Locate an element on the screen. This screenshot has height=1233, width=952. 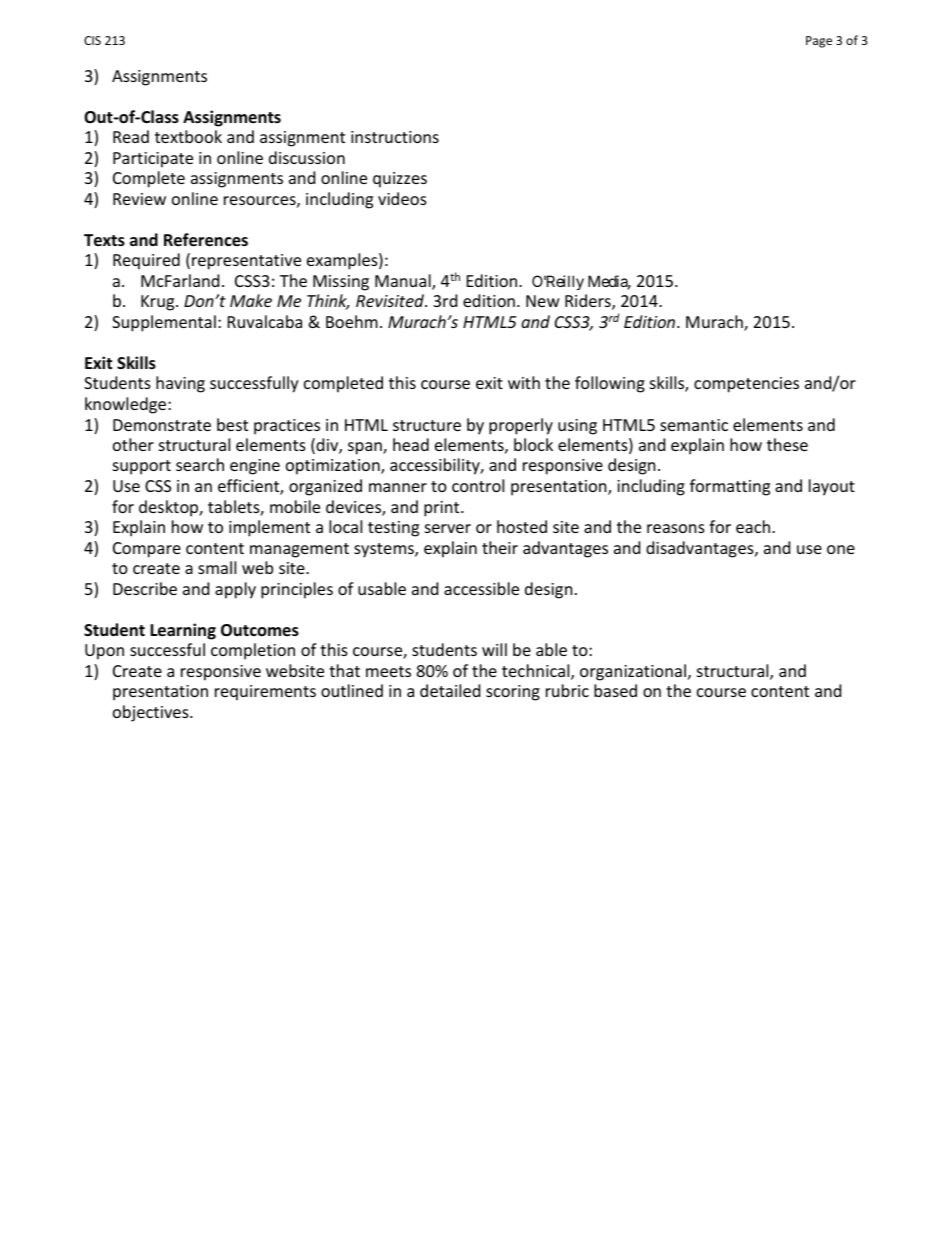
detailed is located at coordinates (450, 690).
